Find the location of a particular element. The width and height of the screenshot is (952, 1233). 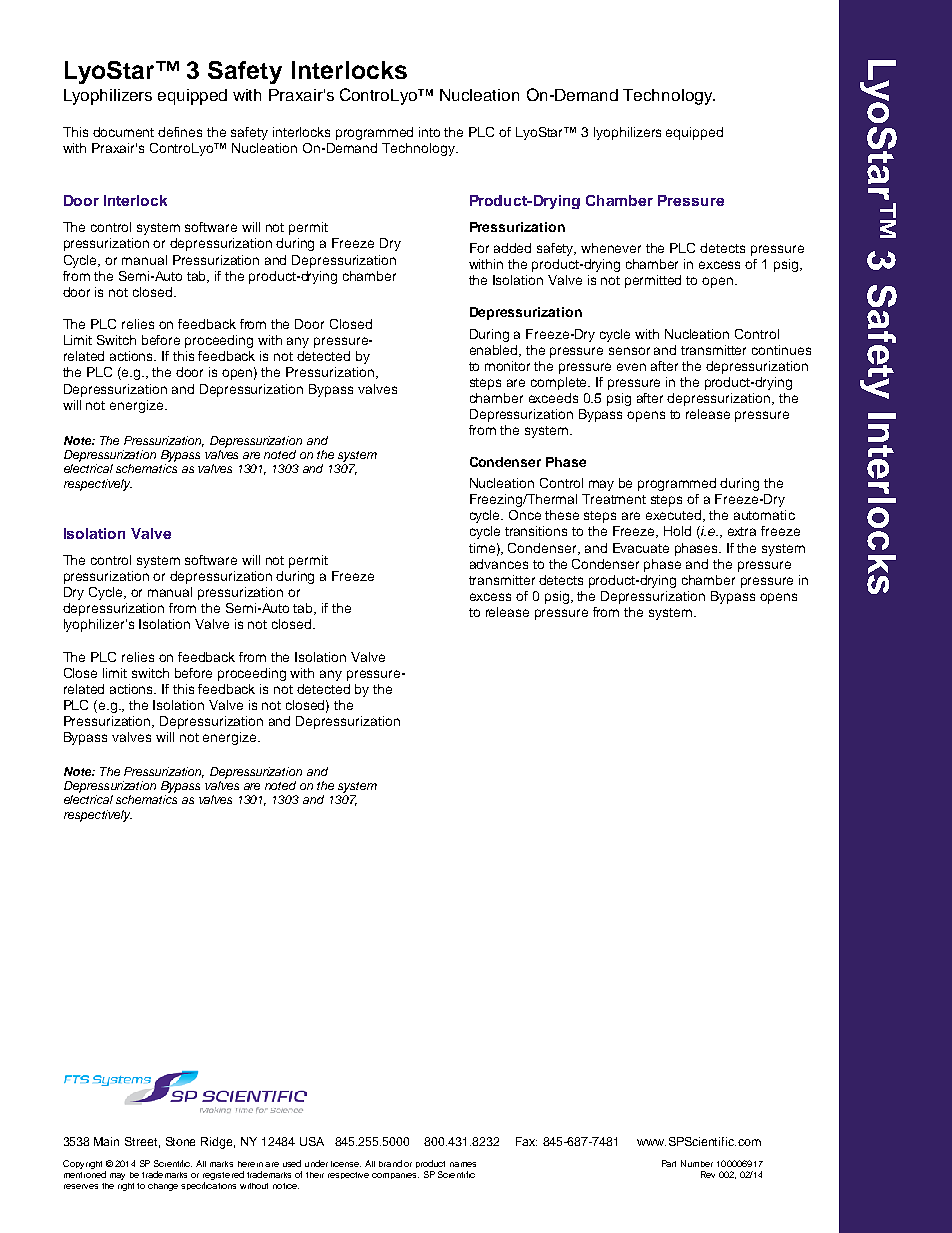

Fax is located at coordinates (526, 1141).
